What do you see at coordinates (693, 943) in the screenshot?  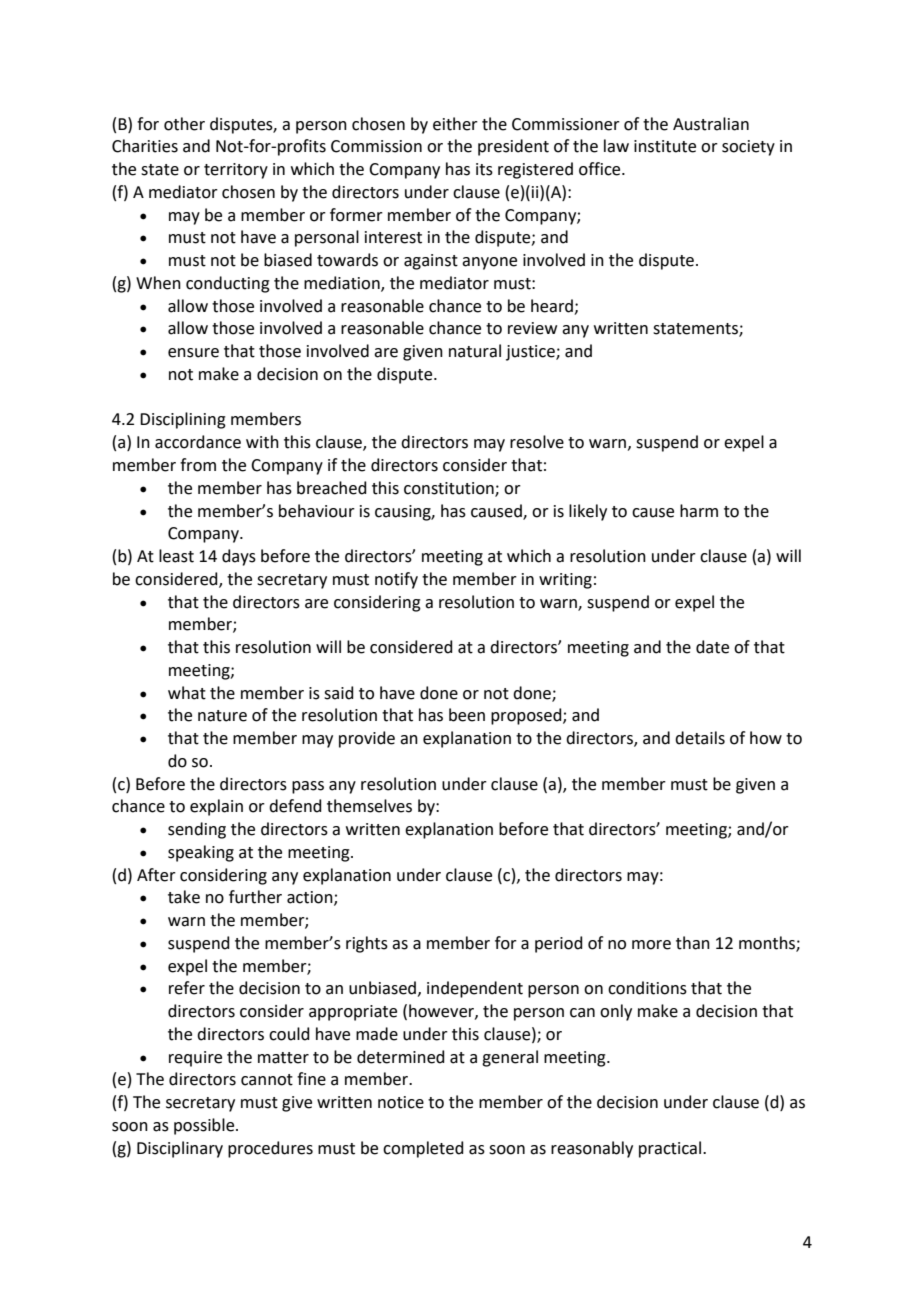 I see `than` at bounding box center [693, 943].
